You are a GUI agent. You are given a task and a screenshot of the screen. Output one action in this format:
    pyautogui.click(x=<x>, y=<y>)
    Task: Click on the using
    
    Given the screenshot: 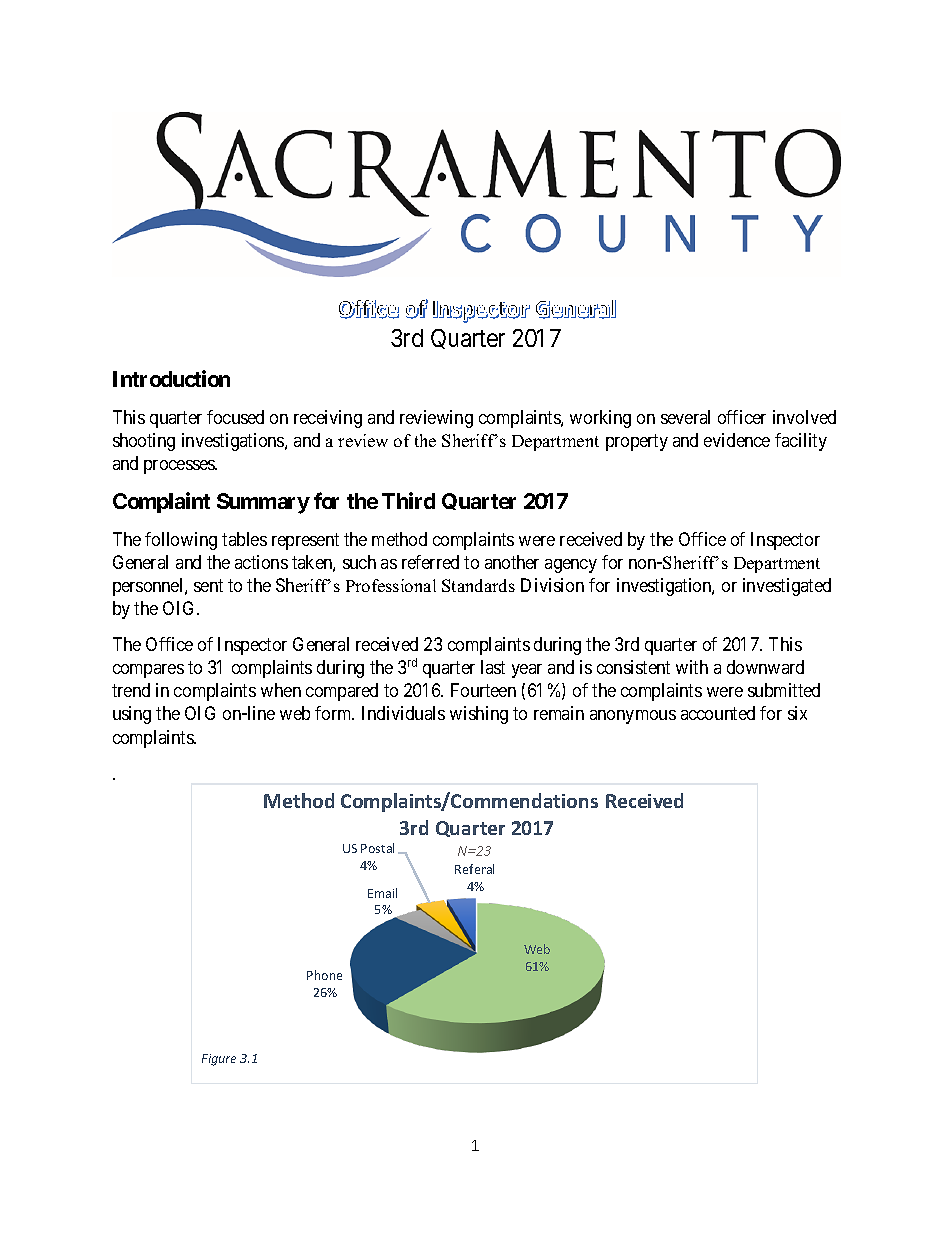 What is the action you would take?
    pyautogui.click(x=132, y=715)
